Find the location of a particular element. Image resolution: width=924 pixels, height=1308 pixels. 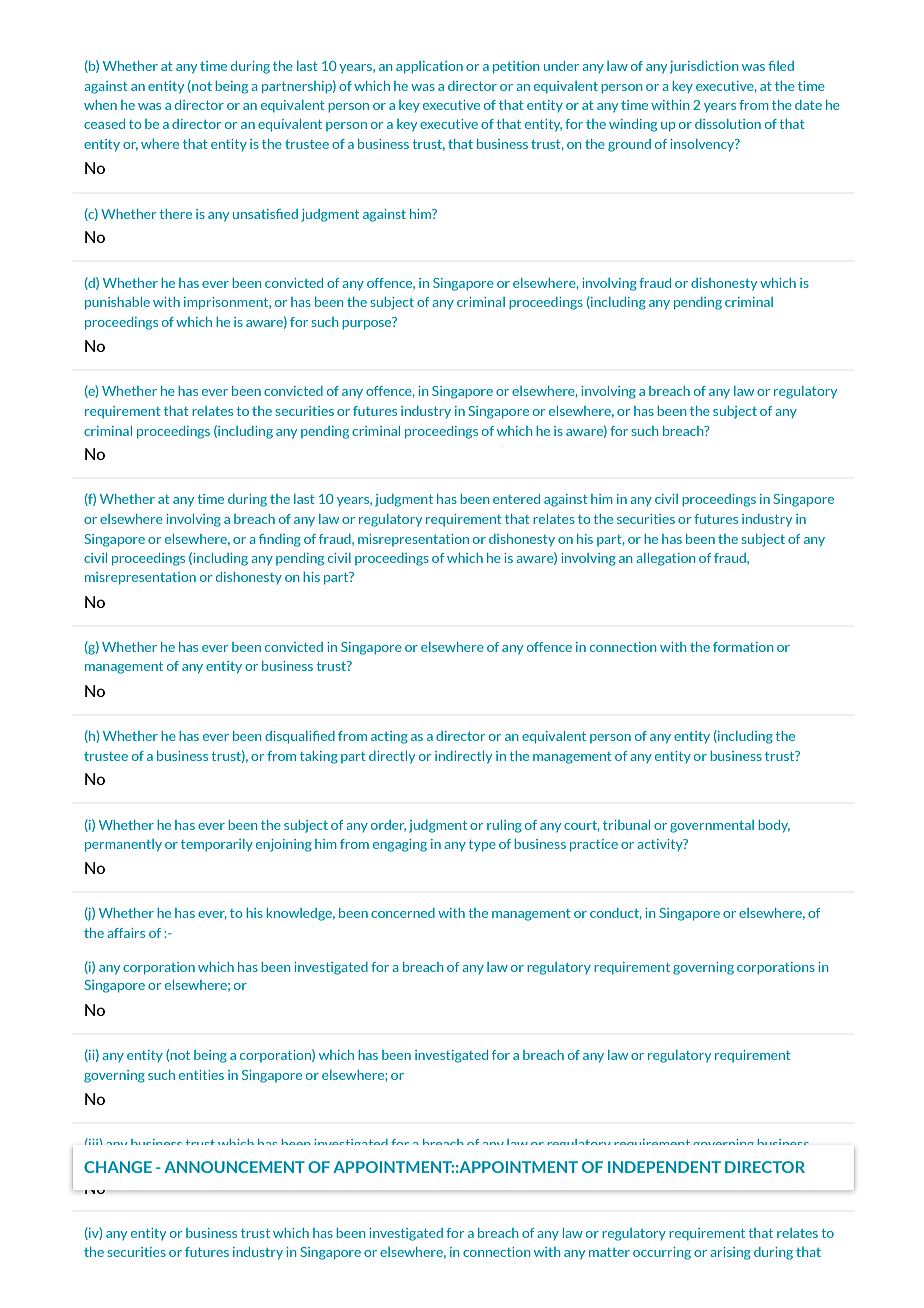

when is located at coordinates (100, 105).
